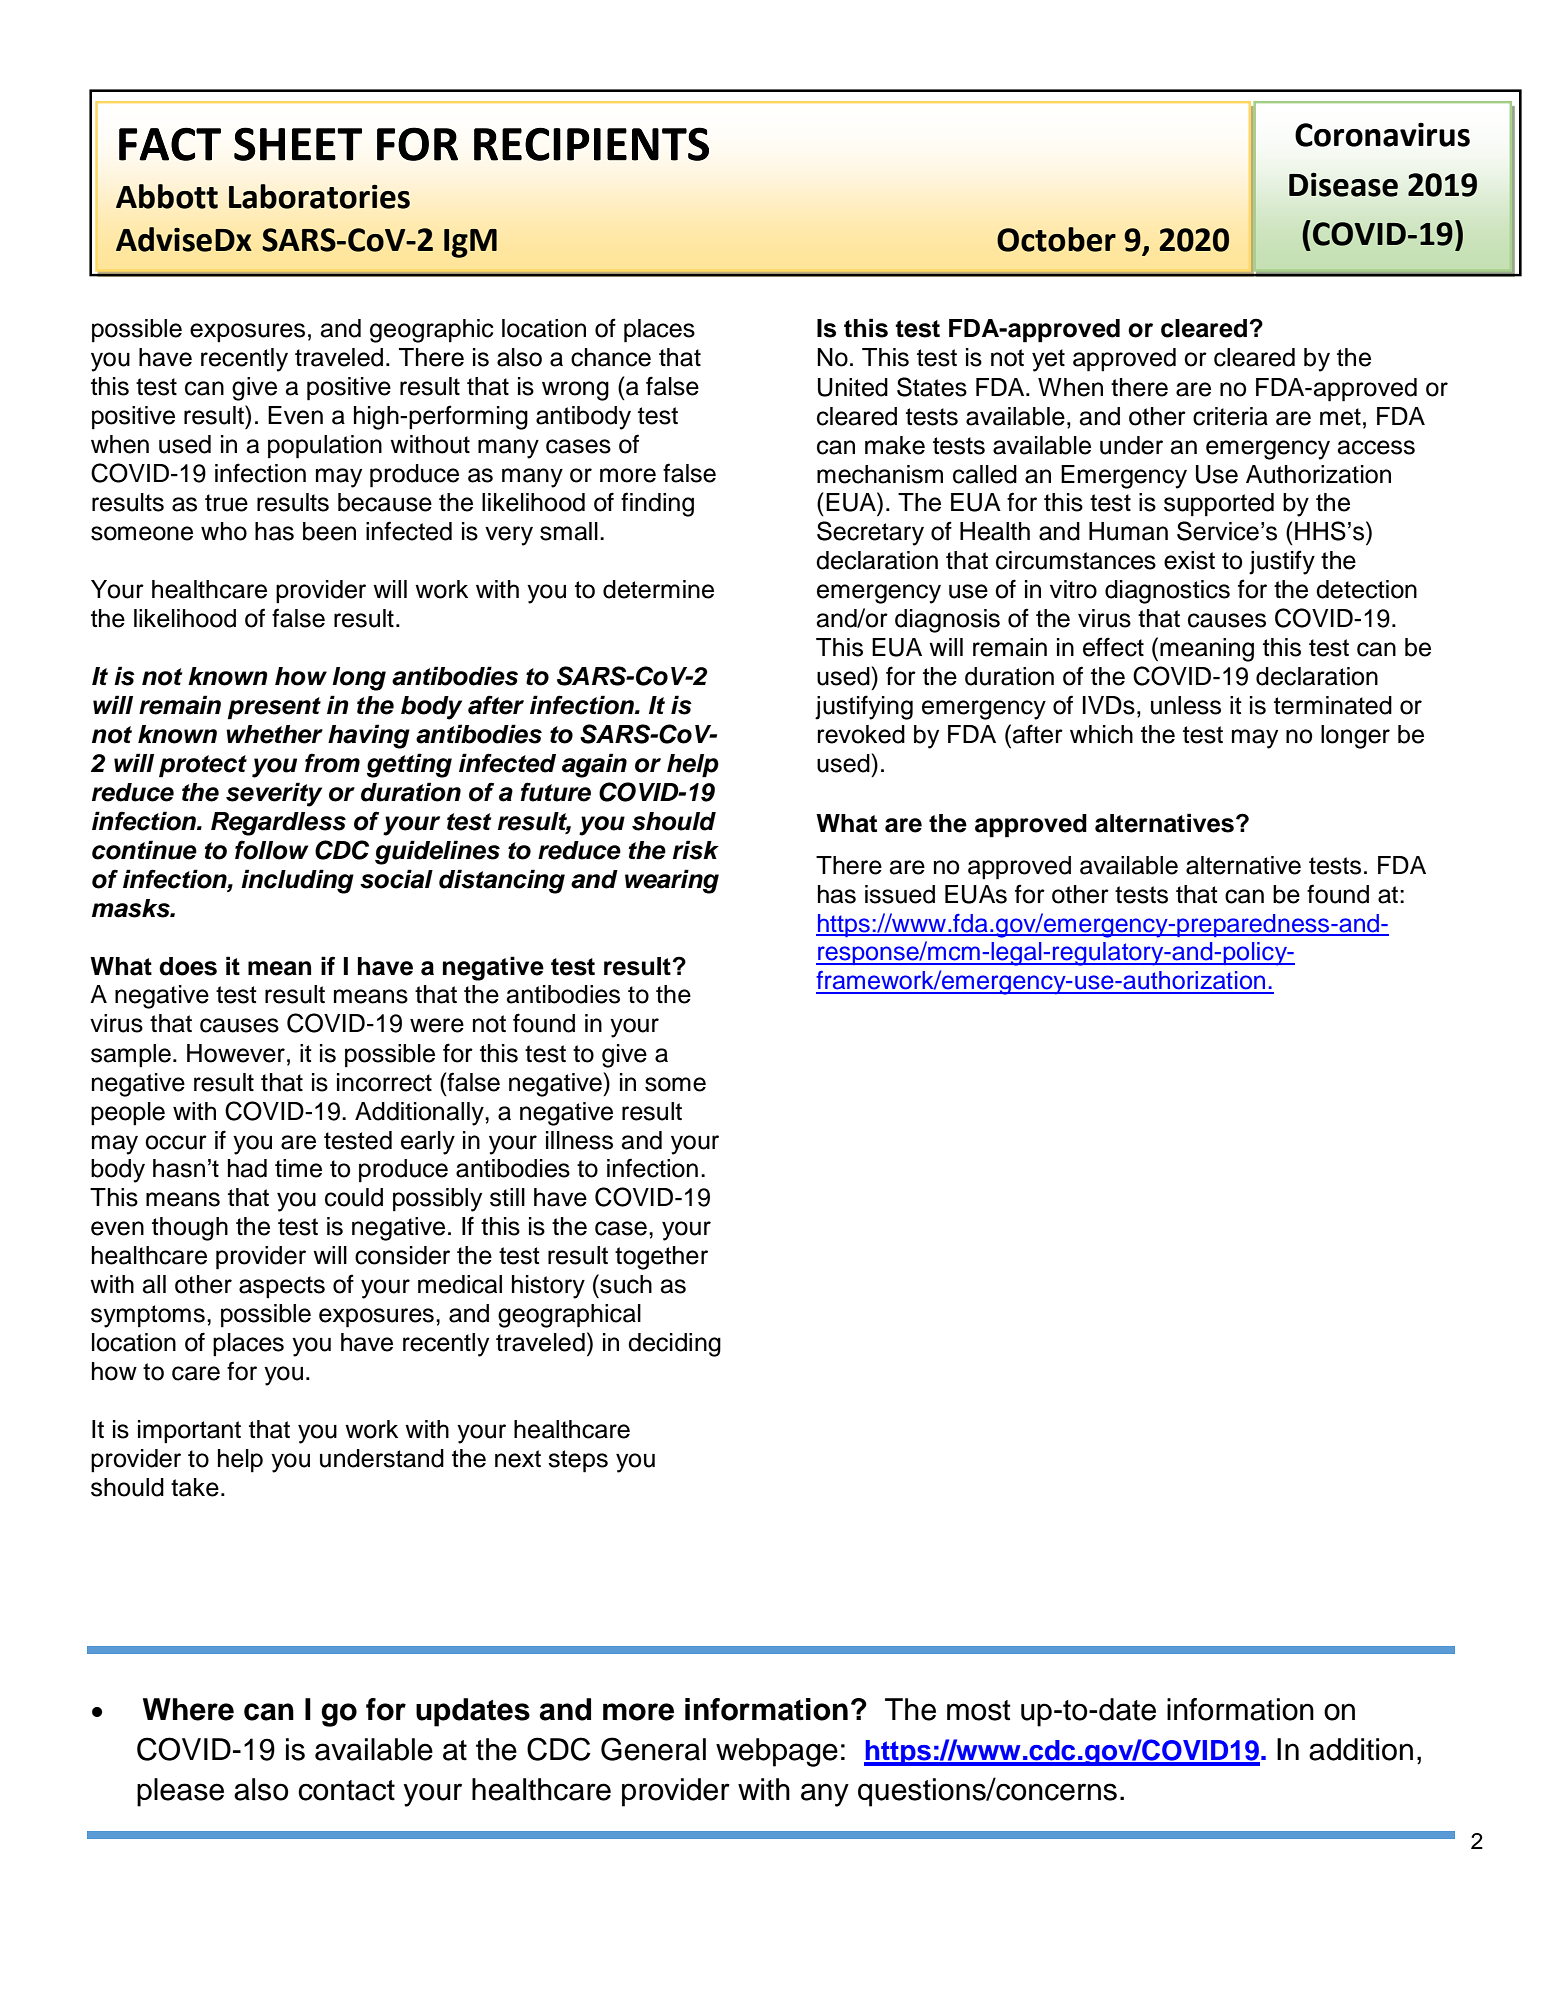  What do you see at coordinates (319, 196) in the screenshot?
I see `Laboratories` at bounding box center [319, 196].
